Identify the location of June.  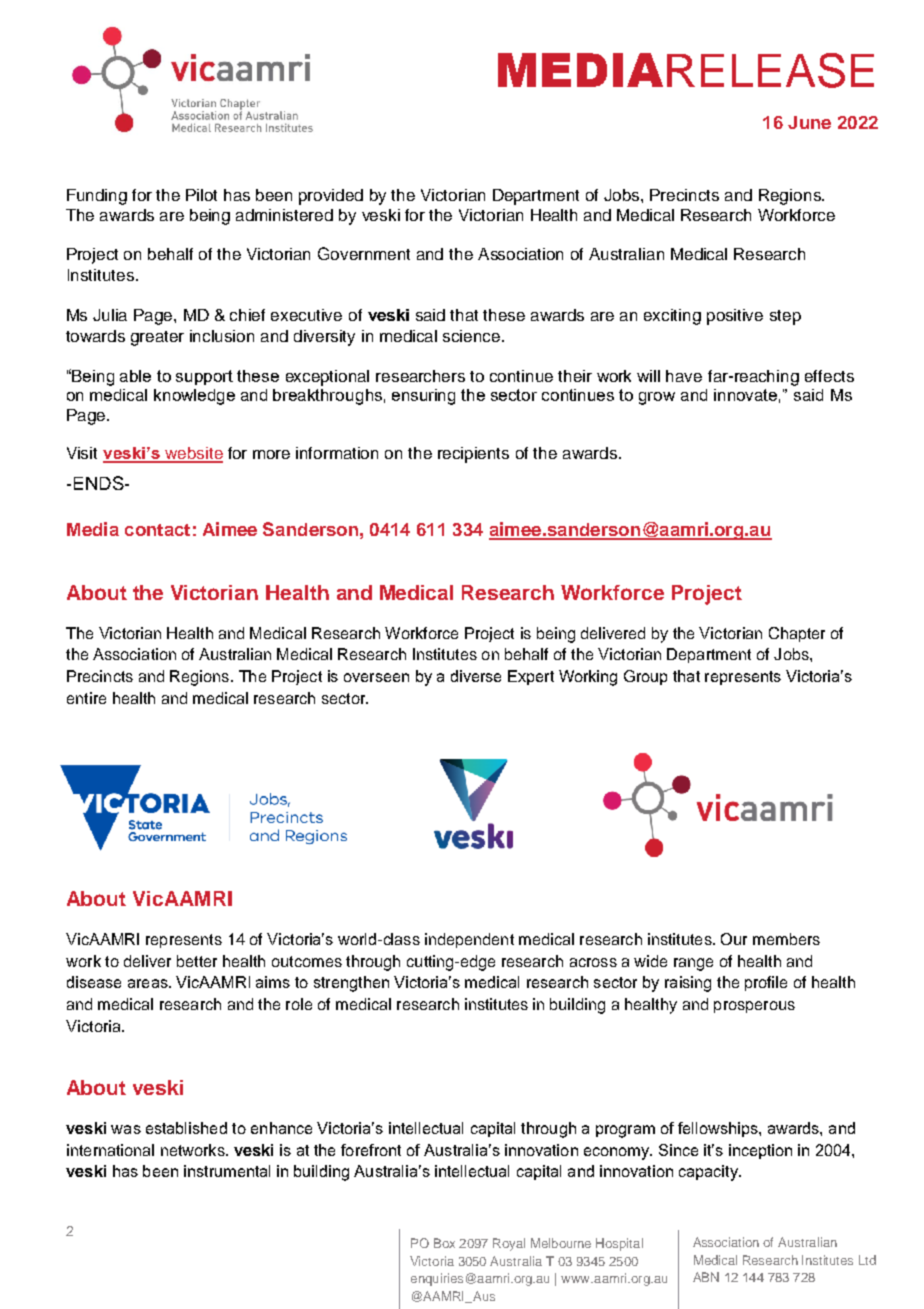
(809, 122).
